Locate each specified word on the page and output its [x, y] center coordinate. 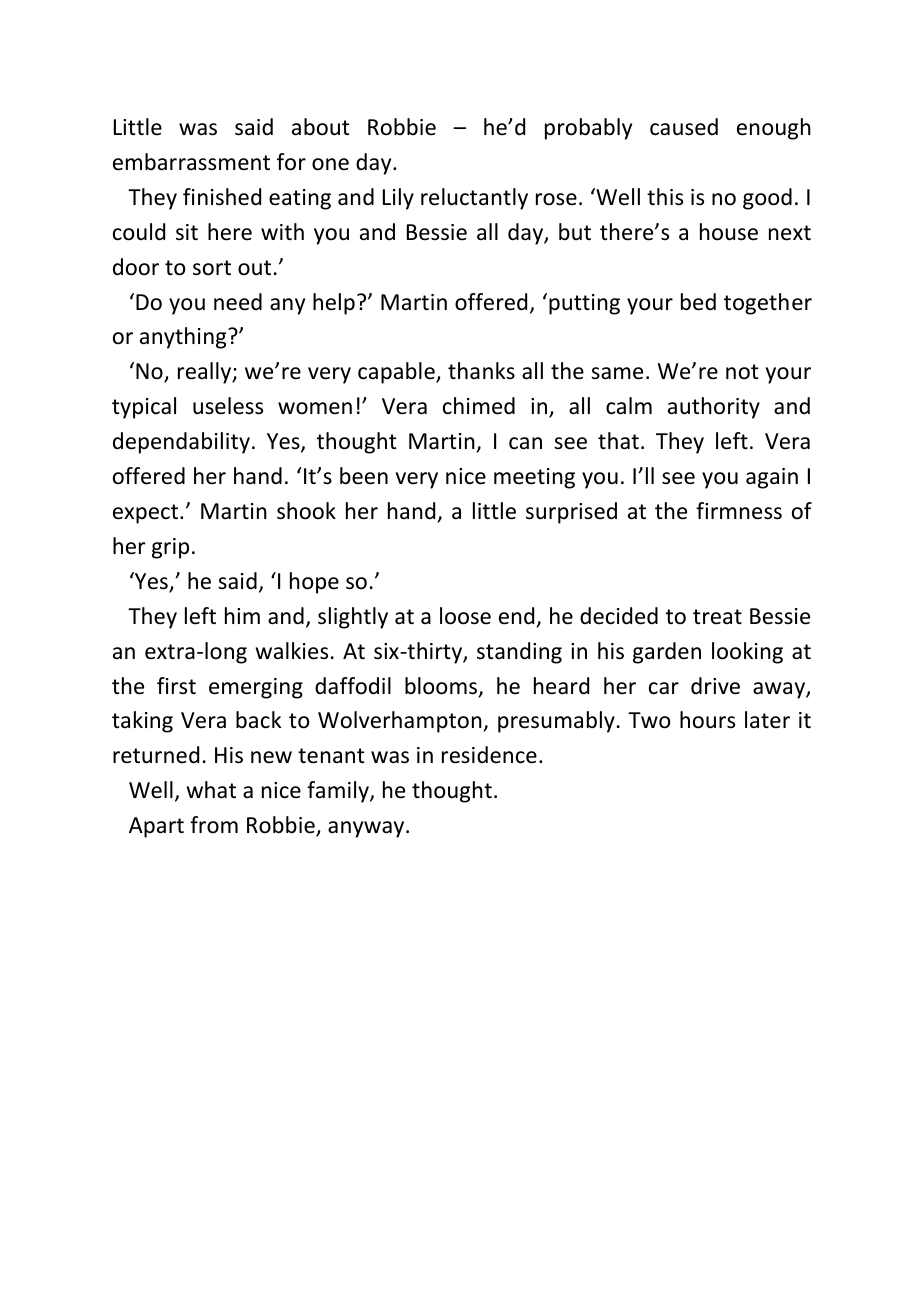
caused [684, 127]
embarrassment [191, 162]
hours [707, 720]
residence [489, 755]
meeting [534, 478]
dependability [181, 443]
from [214, 825]
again [772, 478]
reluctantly [474, 199]
